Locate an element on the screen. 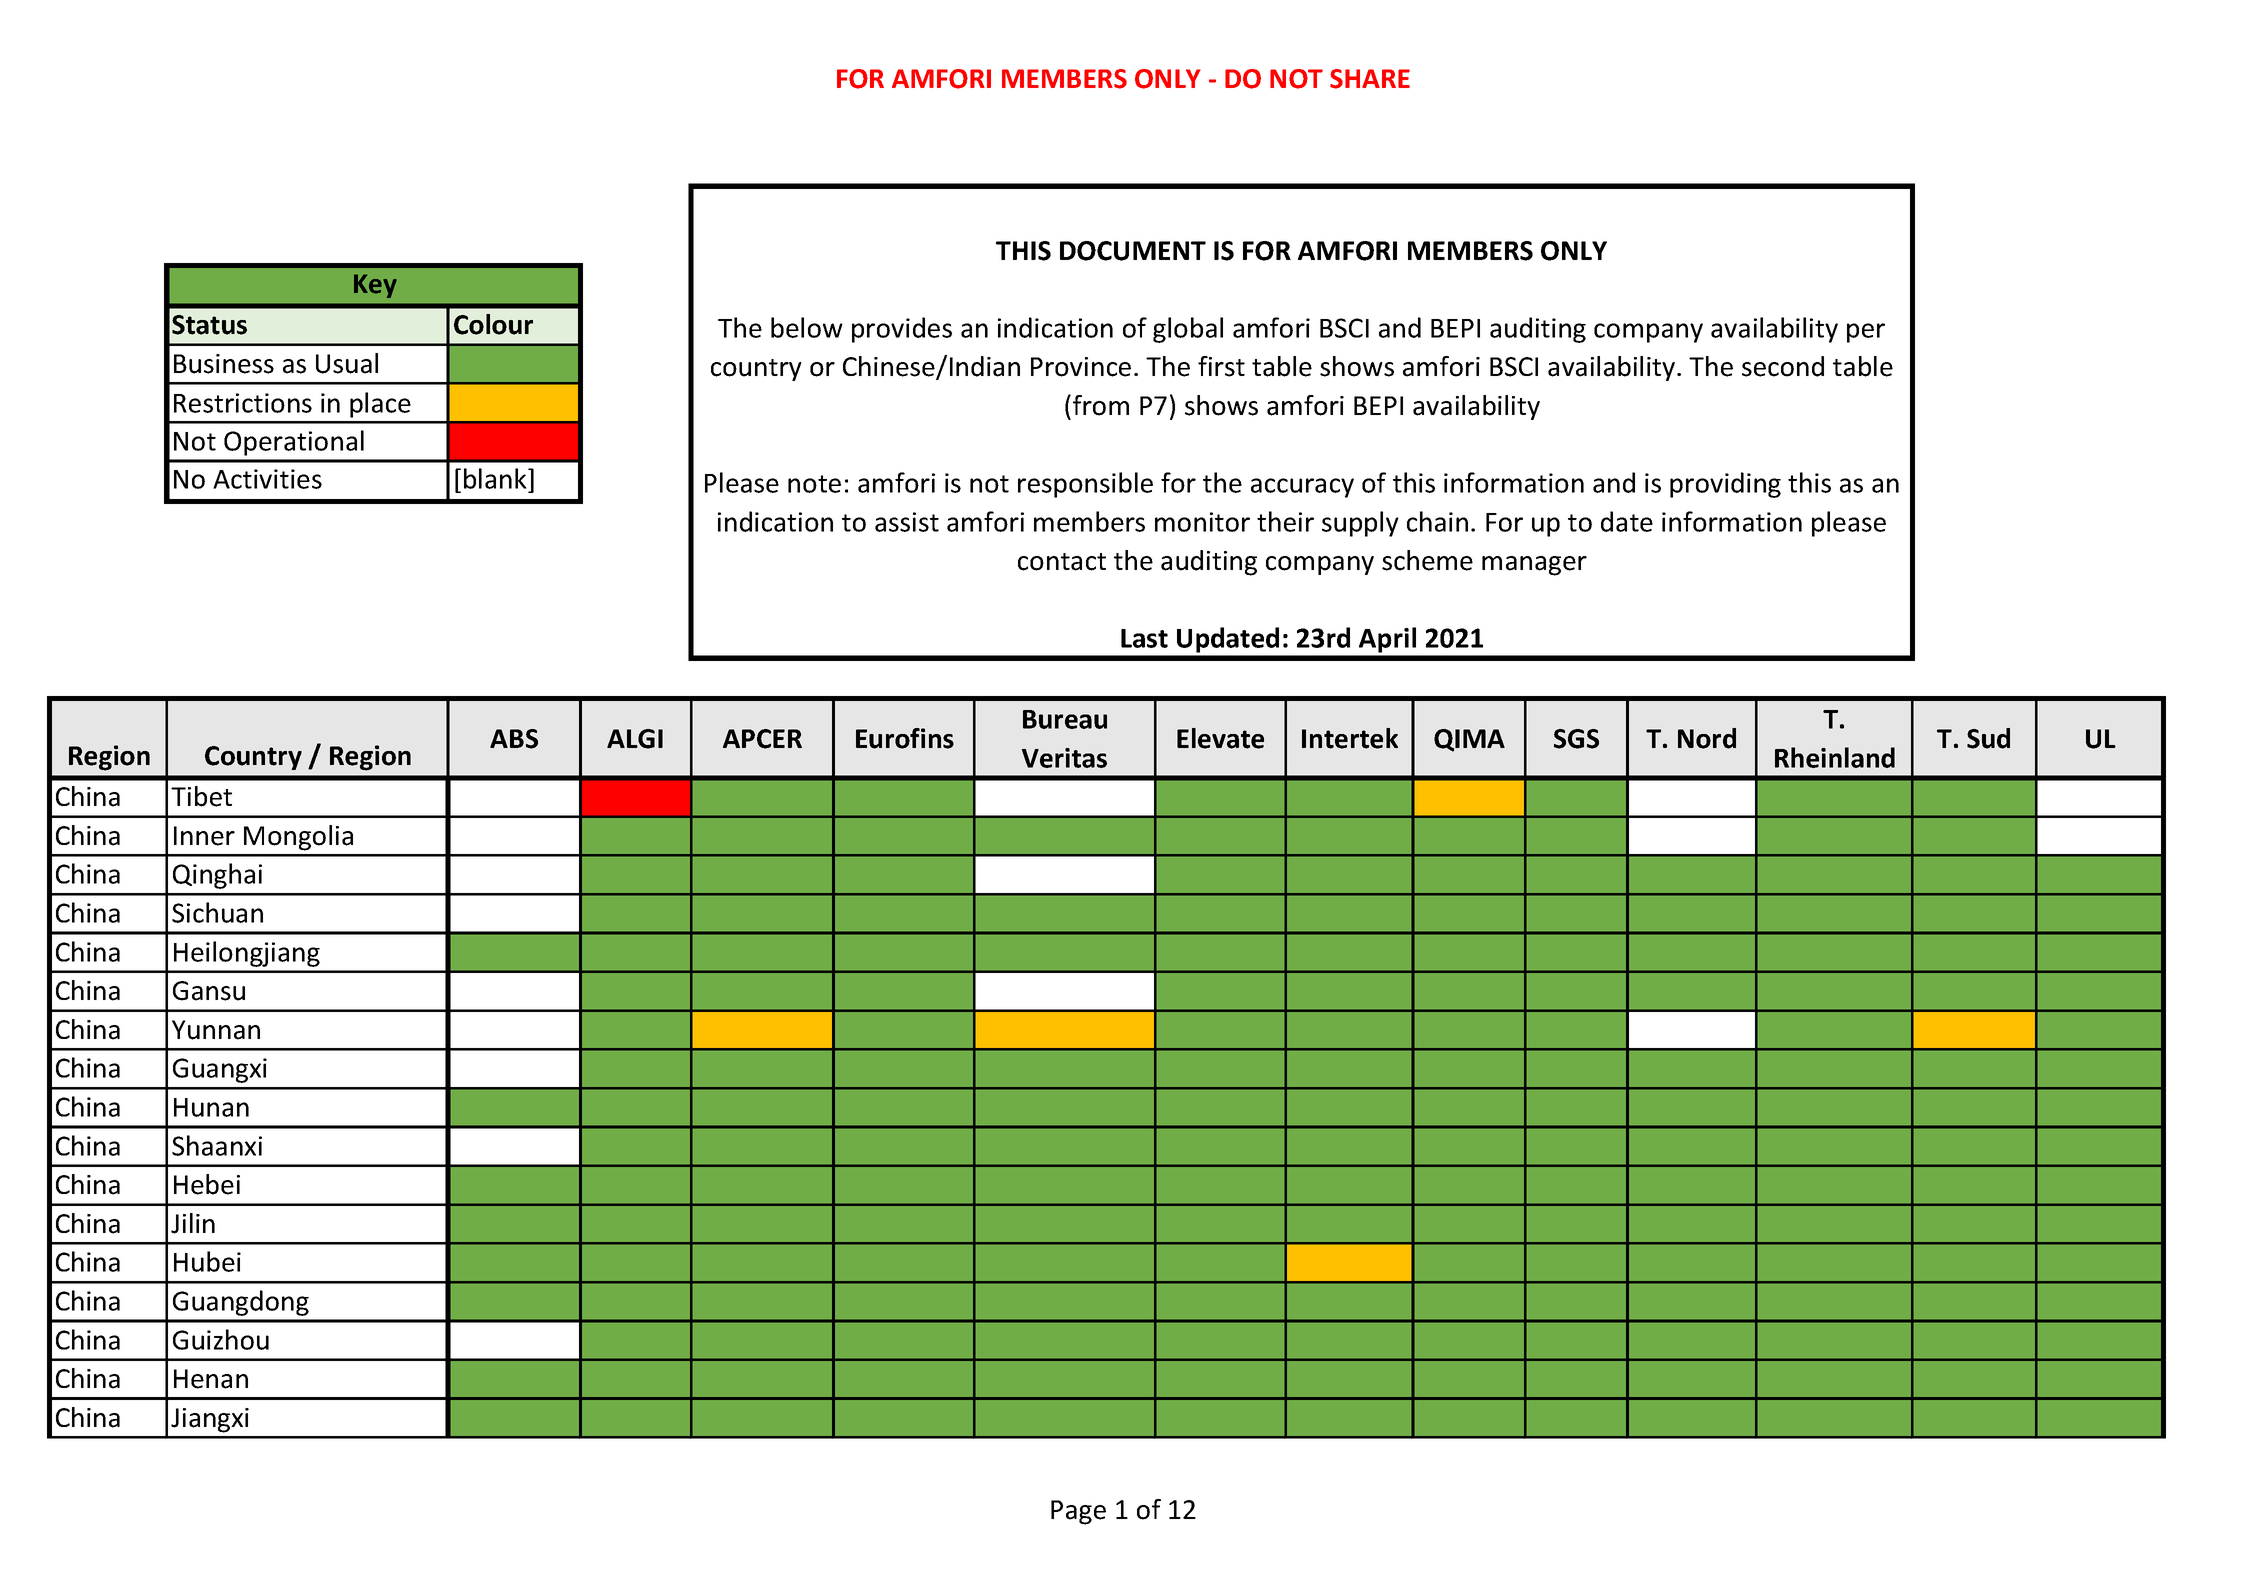 The image size is (2249, 1590). Henan is located at coordinates (211, 1379).
